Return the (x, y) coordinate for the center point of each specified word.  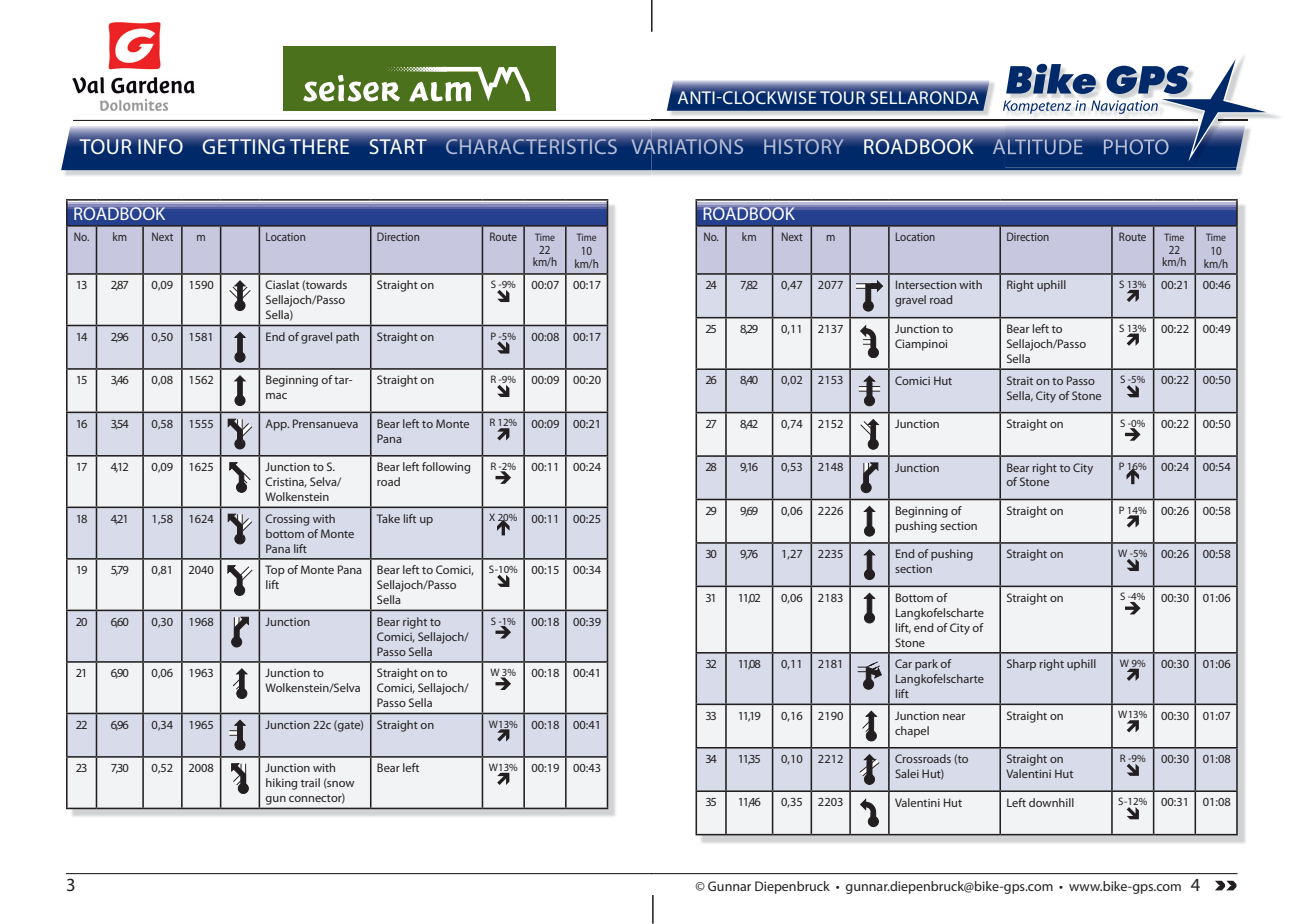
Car (903, 663)
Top (275, 571)
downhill (1051, 802)
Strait (1020, 380)
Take (388, 518)
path (347, 338)
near (954, 717)
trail (310, 782)
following (446, 468)
